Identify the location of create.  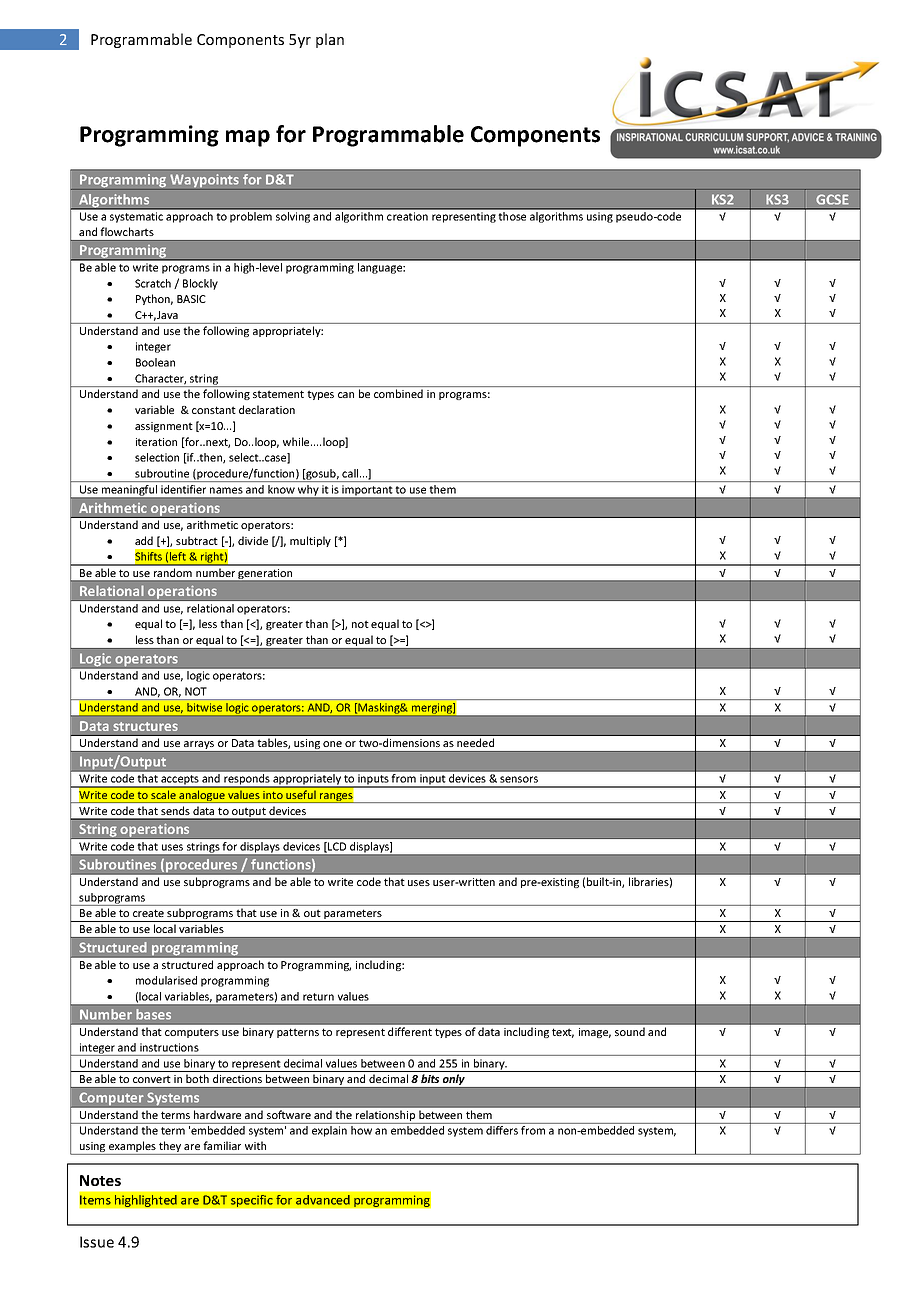
(148, 913).
